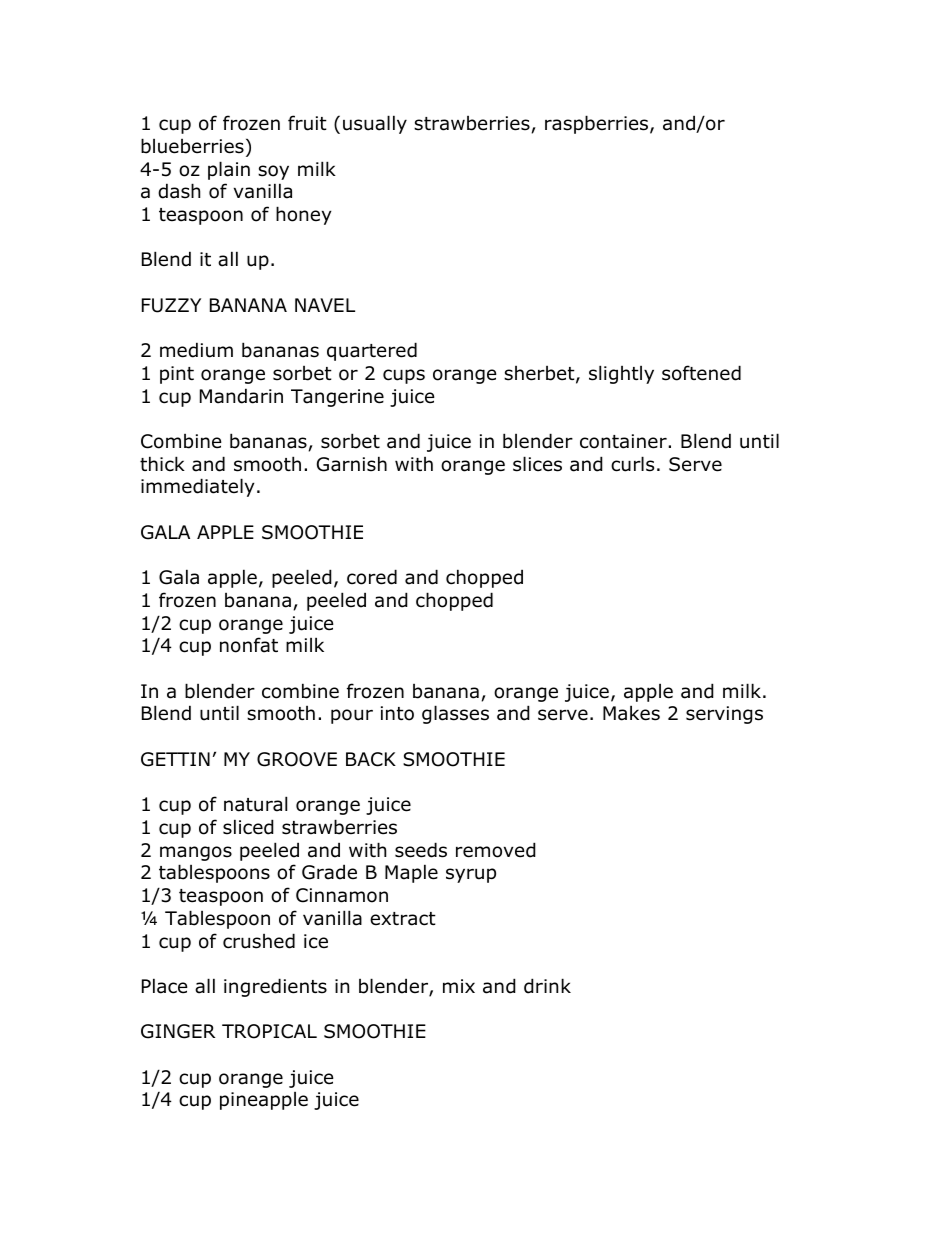 The image size is (952, 1233). Describe the element at coordinates (624, 441) in the screenshot. I see `container` at that location.
